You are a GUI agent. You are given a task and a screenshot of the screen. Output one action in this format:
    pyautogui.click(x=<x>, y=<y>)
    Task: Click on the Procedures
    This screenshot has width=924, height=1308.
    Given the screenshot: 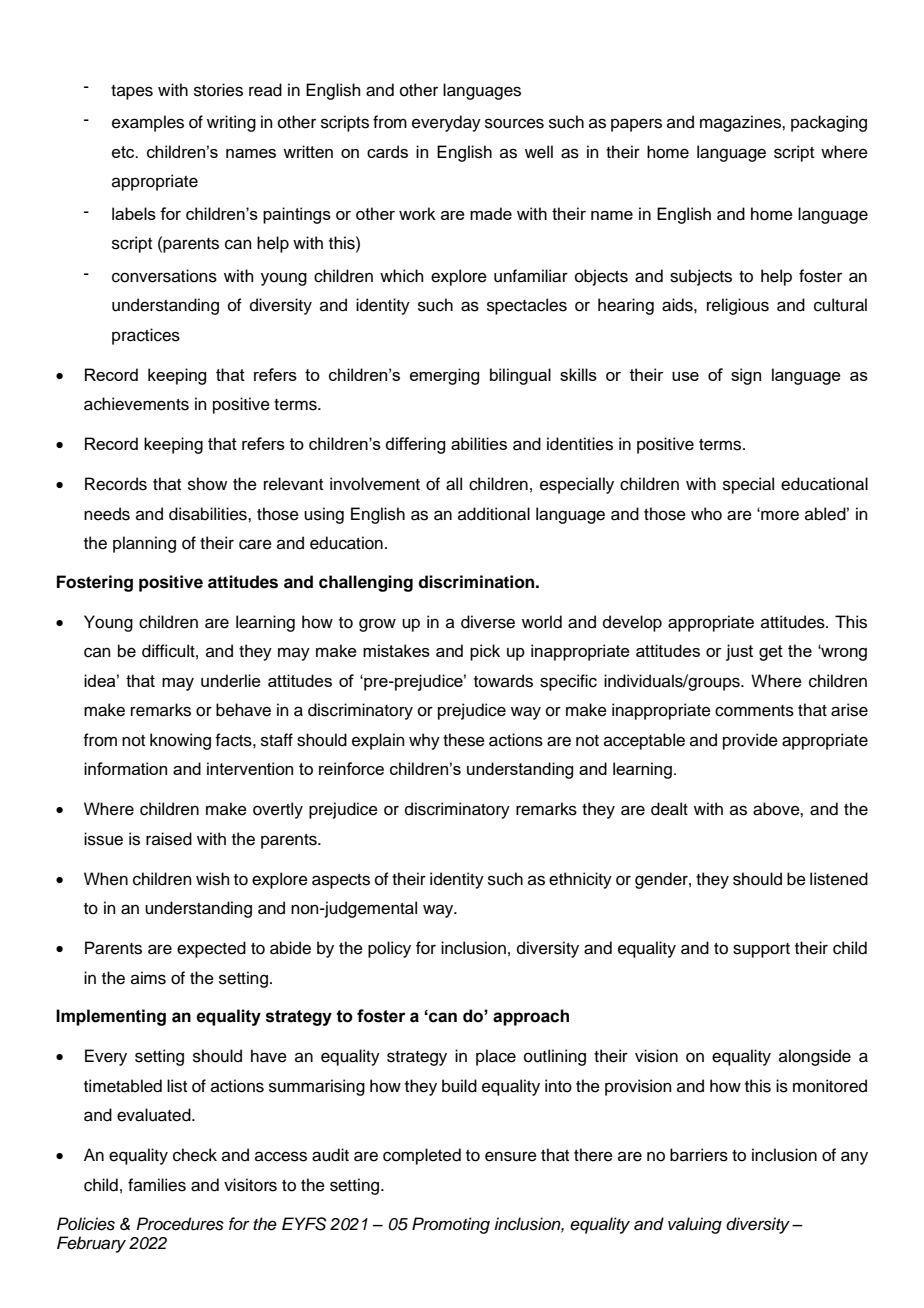 What is the action you would take?
    pyautogui.click(x=180, y=1224)
